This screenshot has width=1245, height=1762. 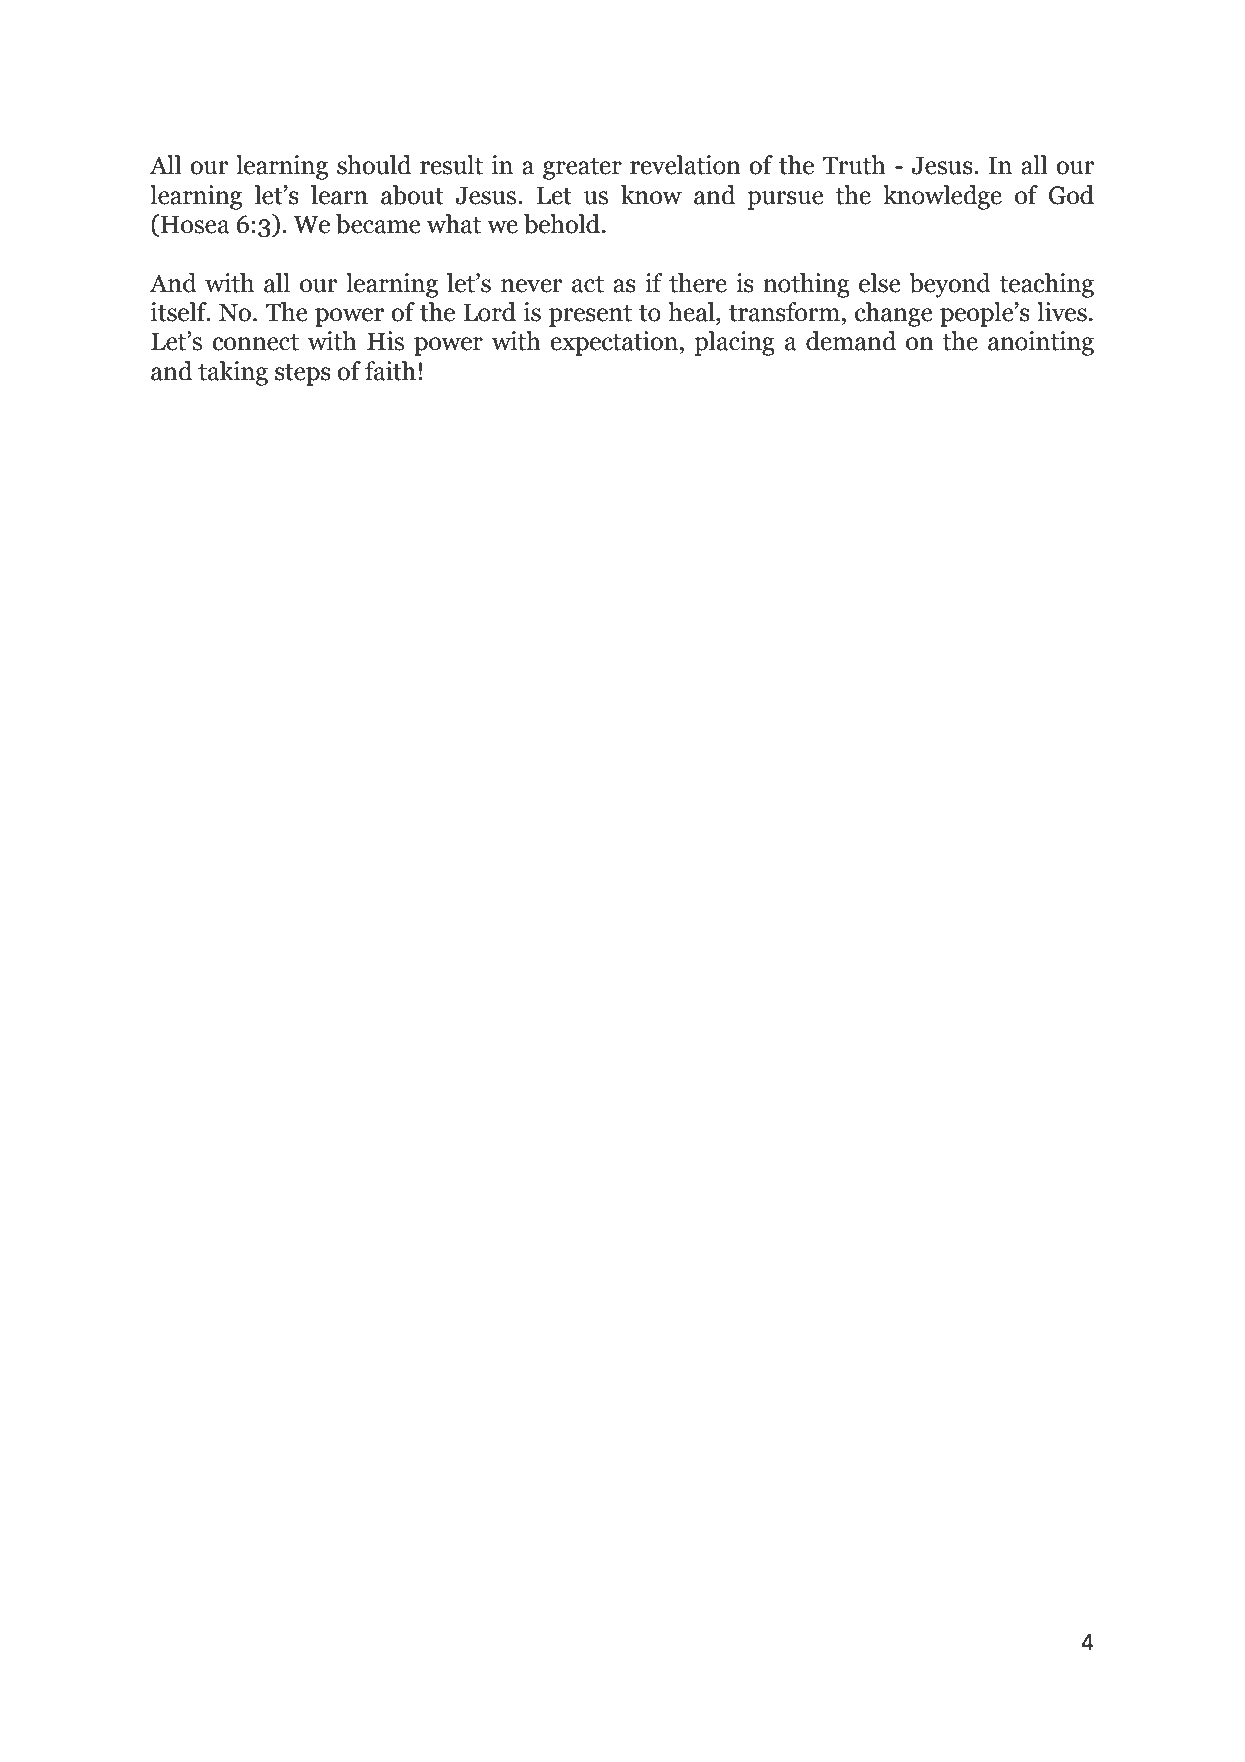 I want to click on never, so click(x=532, y=286).
